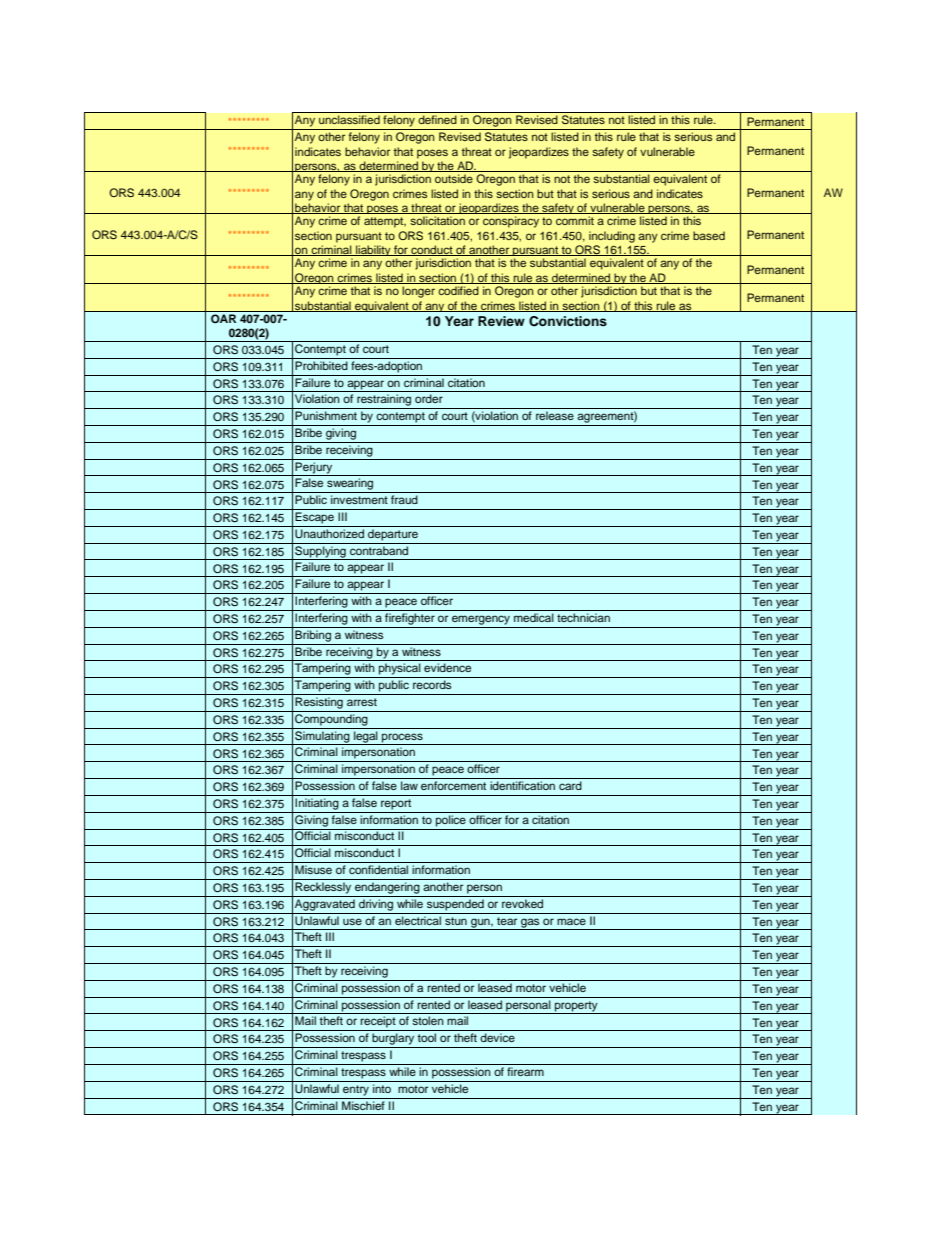 The width and height of the image is (952, 1233). I want to click on unclassified, so click(349, 119).
